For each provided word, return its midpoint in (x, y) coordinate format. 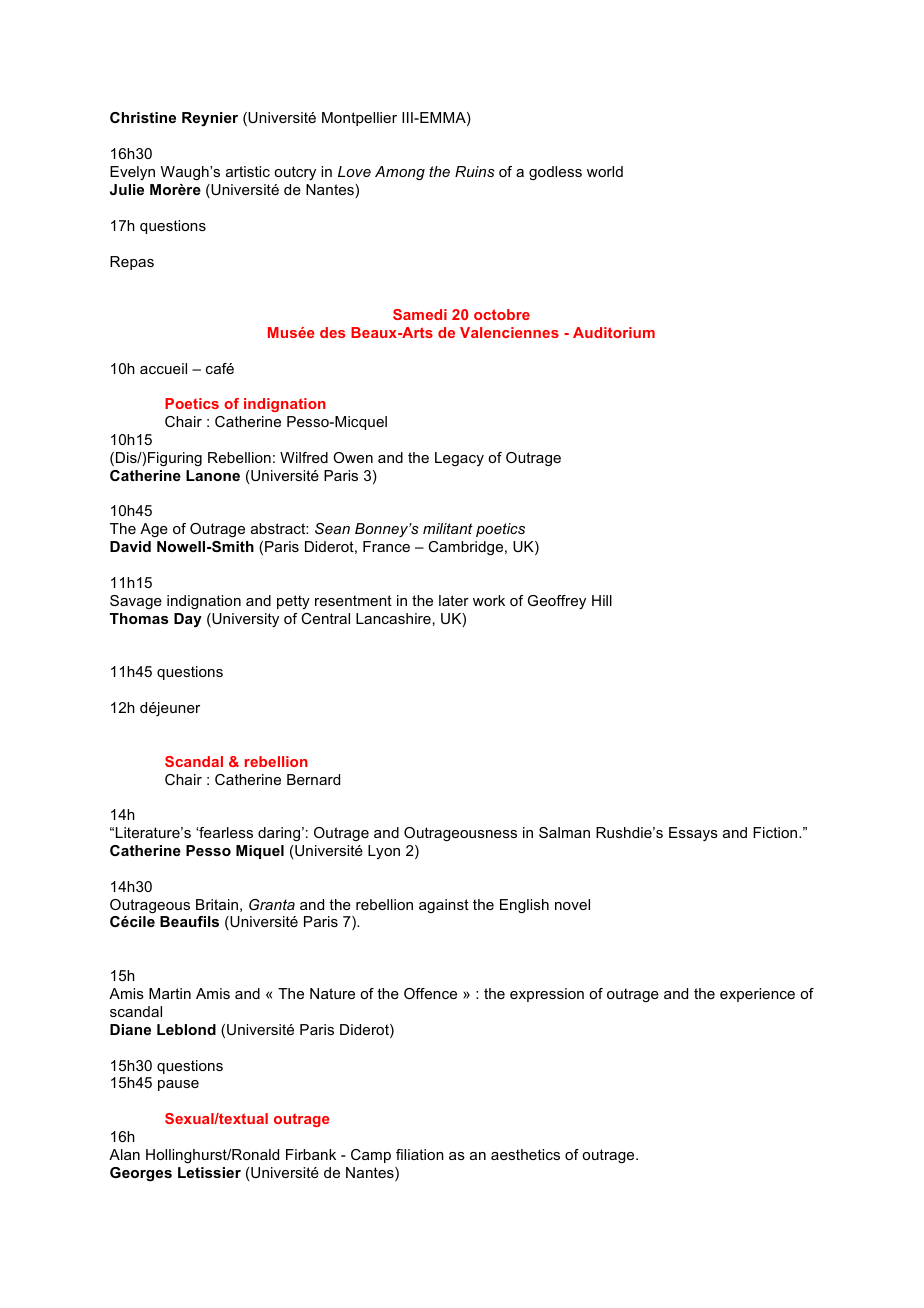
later (454, 600)
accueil (163, 368)
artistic (248, 171)
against (444, 906)
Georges (141, 1174)
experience (757, 995)
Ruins (474, 171)
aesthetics (525, 1154)
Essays (693, 834)
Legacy (459, 459)
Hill (602, 600)
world (605, 171)
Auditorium (614, 332)
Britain (217, 904)
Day (188, 620)
